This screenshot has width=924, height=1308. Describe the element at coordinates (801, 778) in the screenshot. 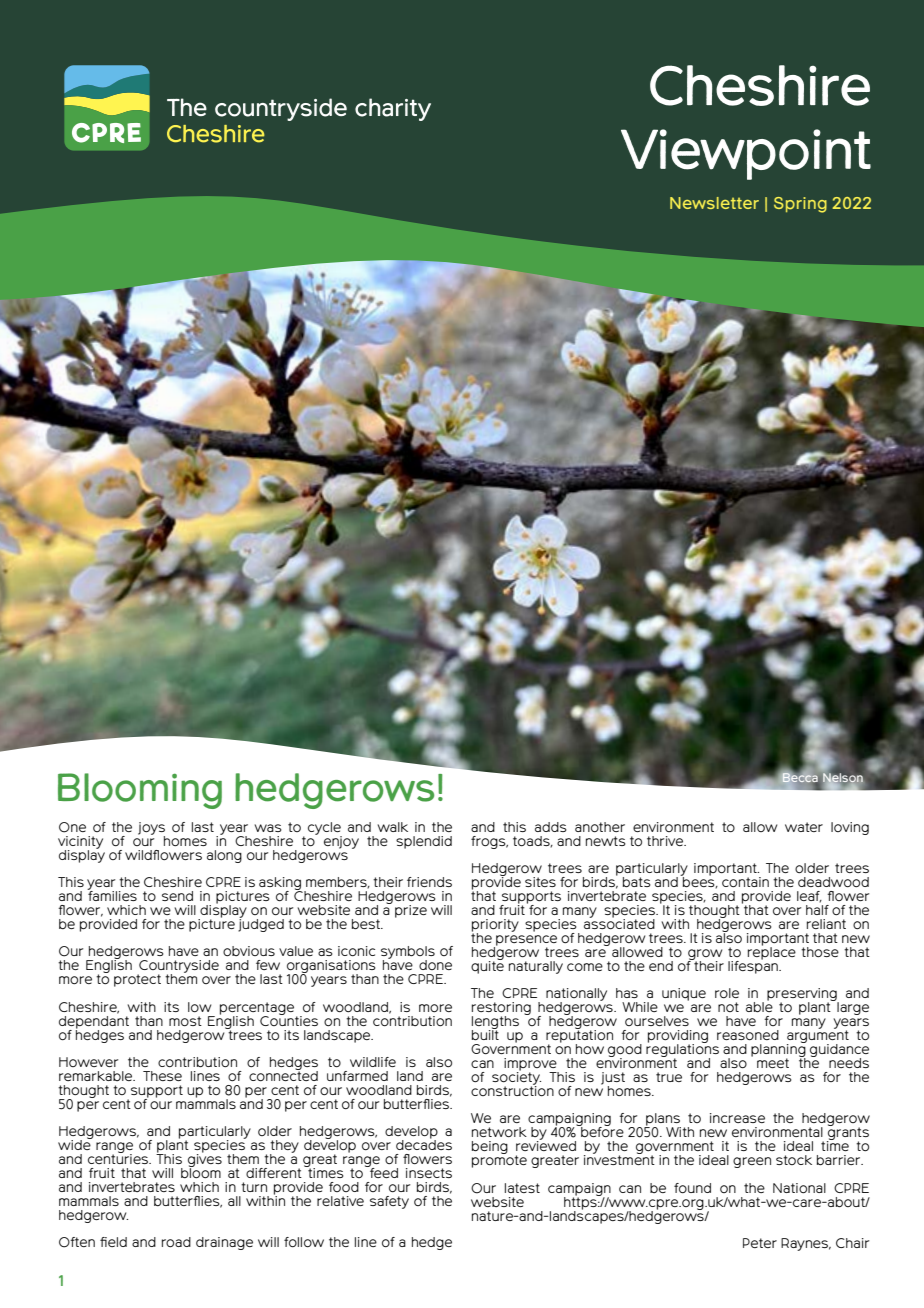

I see `Becca` at that location.
